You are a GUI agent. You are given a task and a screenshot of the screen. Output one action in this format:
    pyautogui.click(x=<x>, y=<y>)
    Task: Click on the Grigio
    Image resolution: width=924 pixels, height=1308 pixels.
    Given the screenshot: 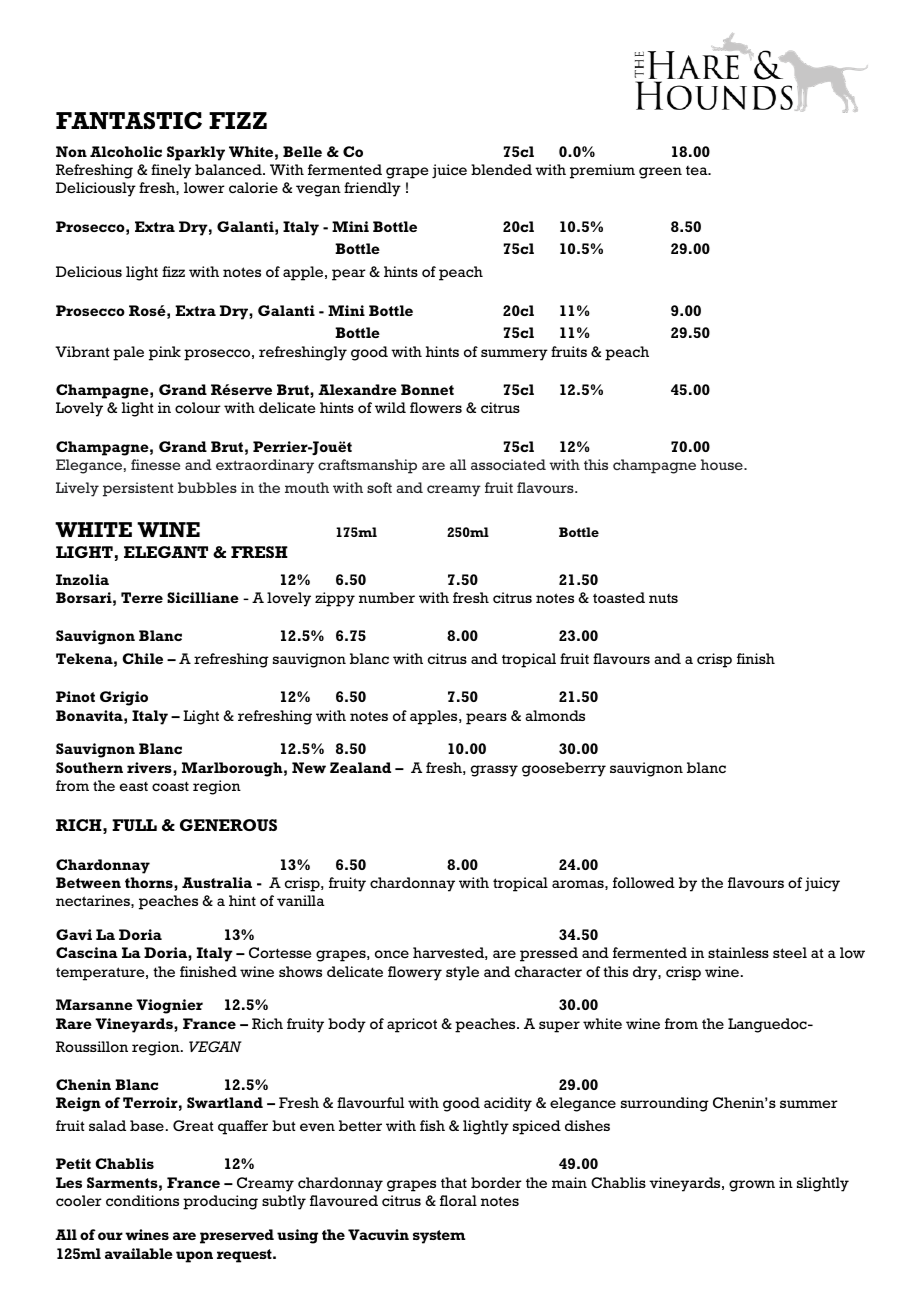 What is the action you would take?
    pyautogui.click(x=124, y=698)
